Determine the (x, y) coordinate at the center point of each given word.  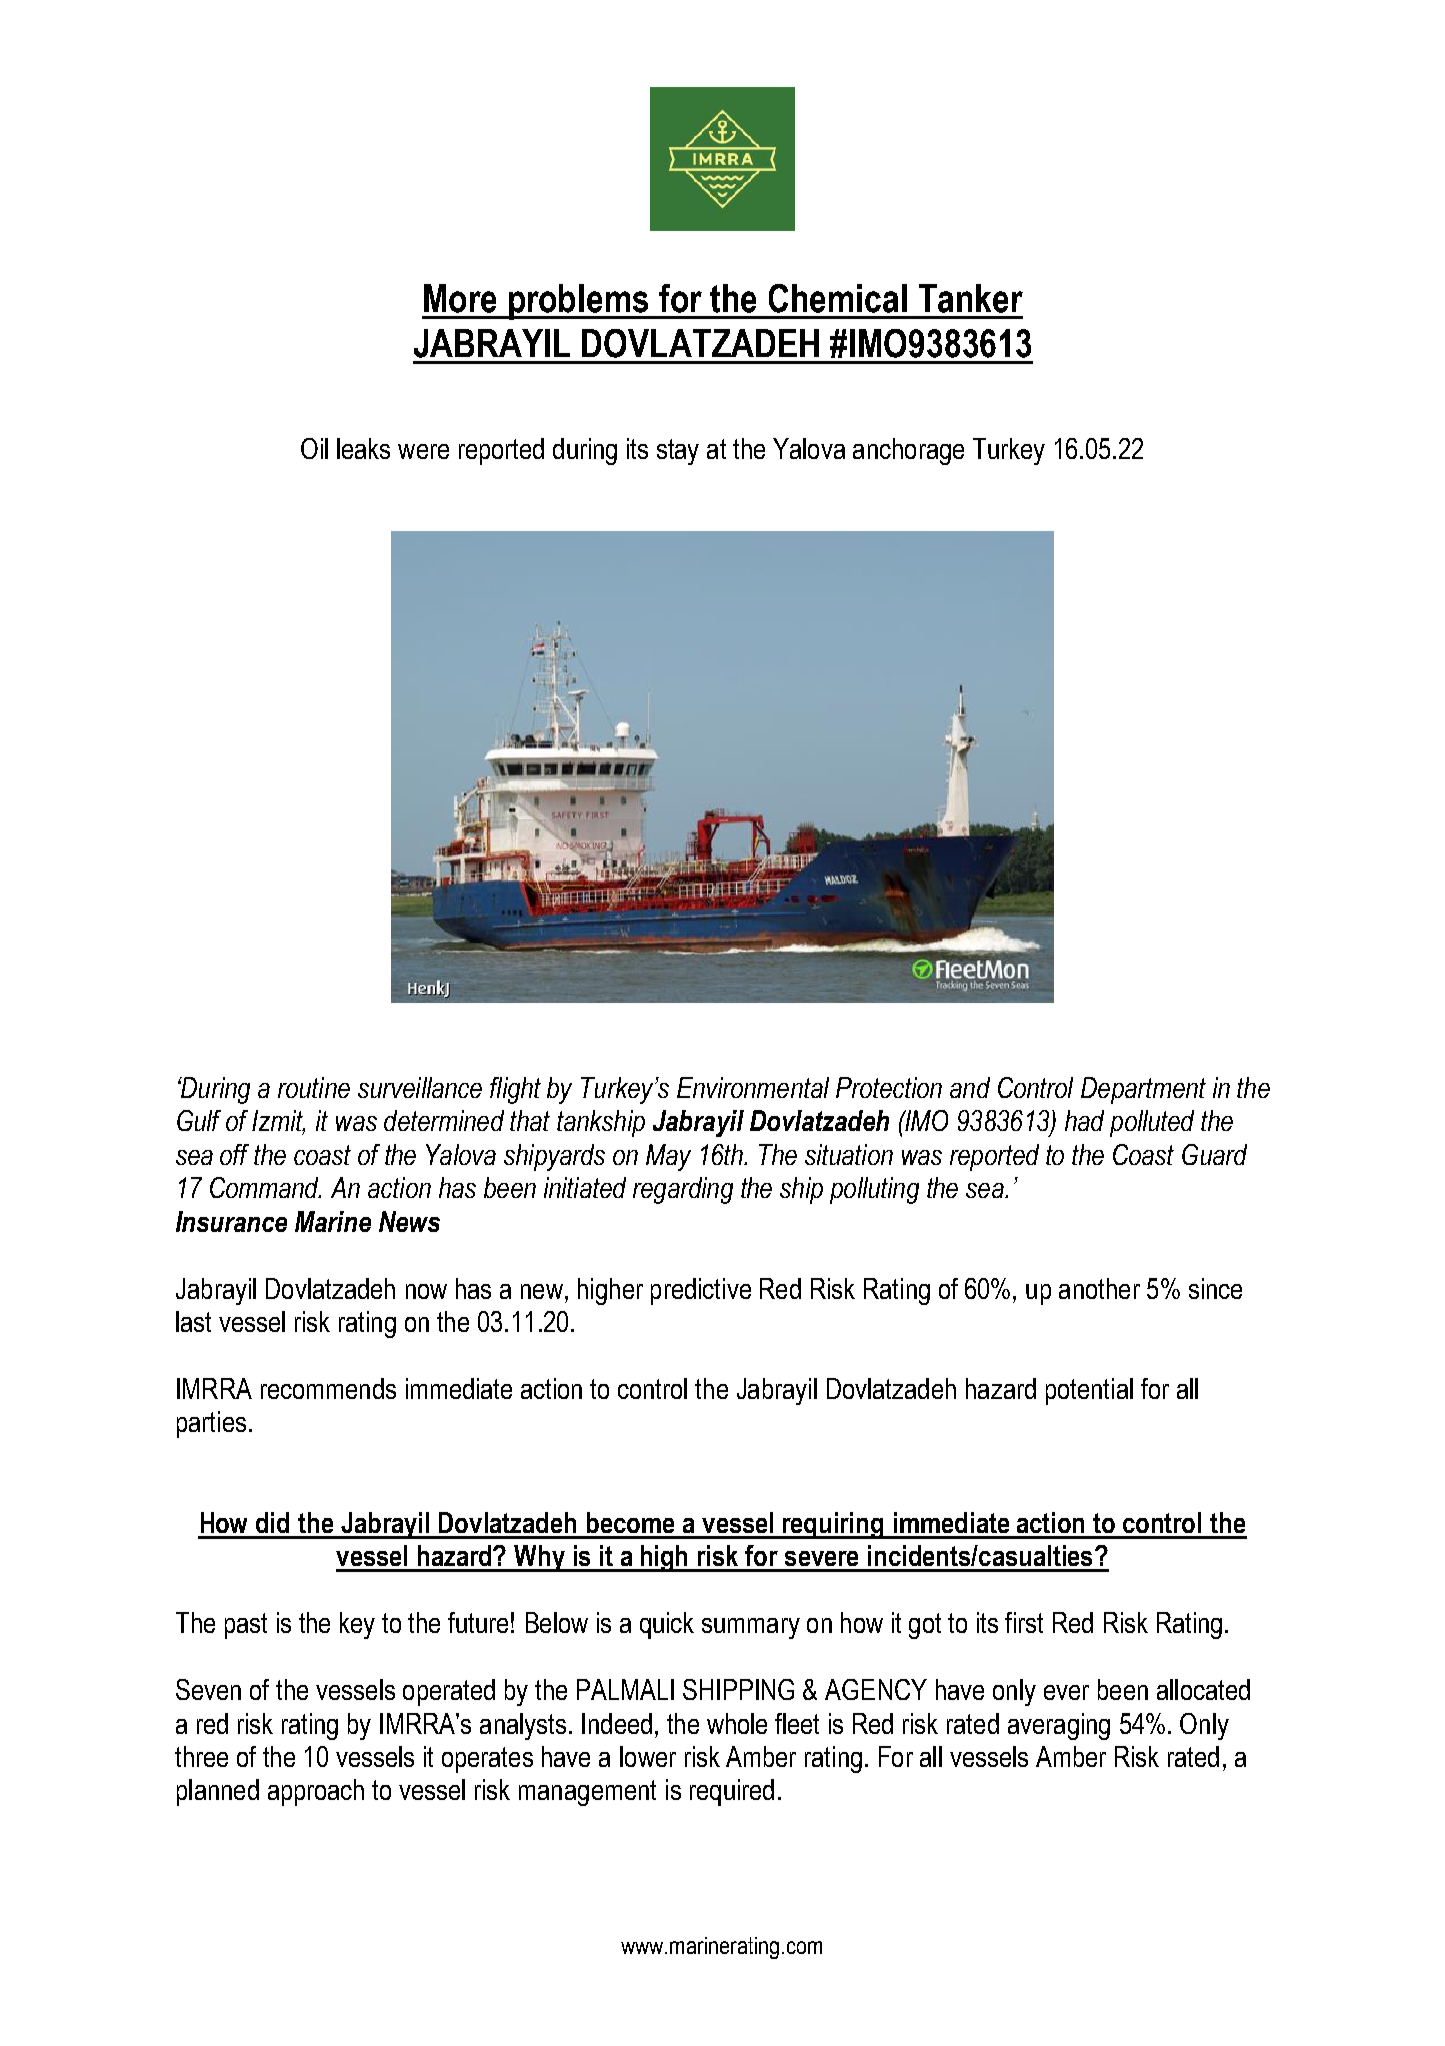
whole (737, 1723)
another (1099, 1288)
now (426, 1291)
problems (579, 302)
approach (316, 1792)
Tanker (971, 298)
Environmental (753, 1087)
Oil (314, 448)
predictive (701, 1291)
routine (314, 1087)
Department (1143, 1090)
